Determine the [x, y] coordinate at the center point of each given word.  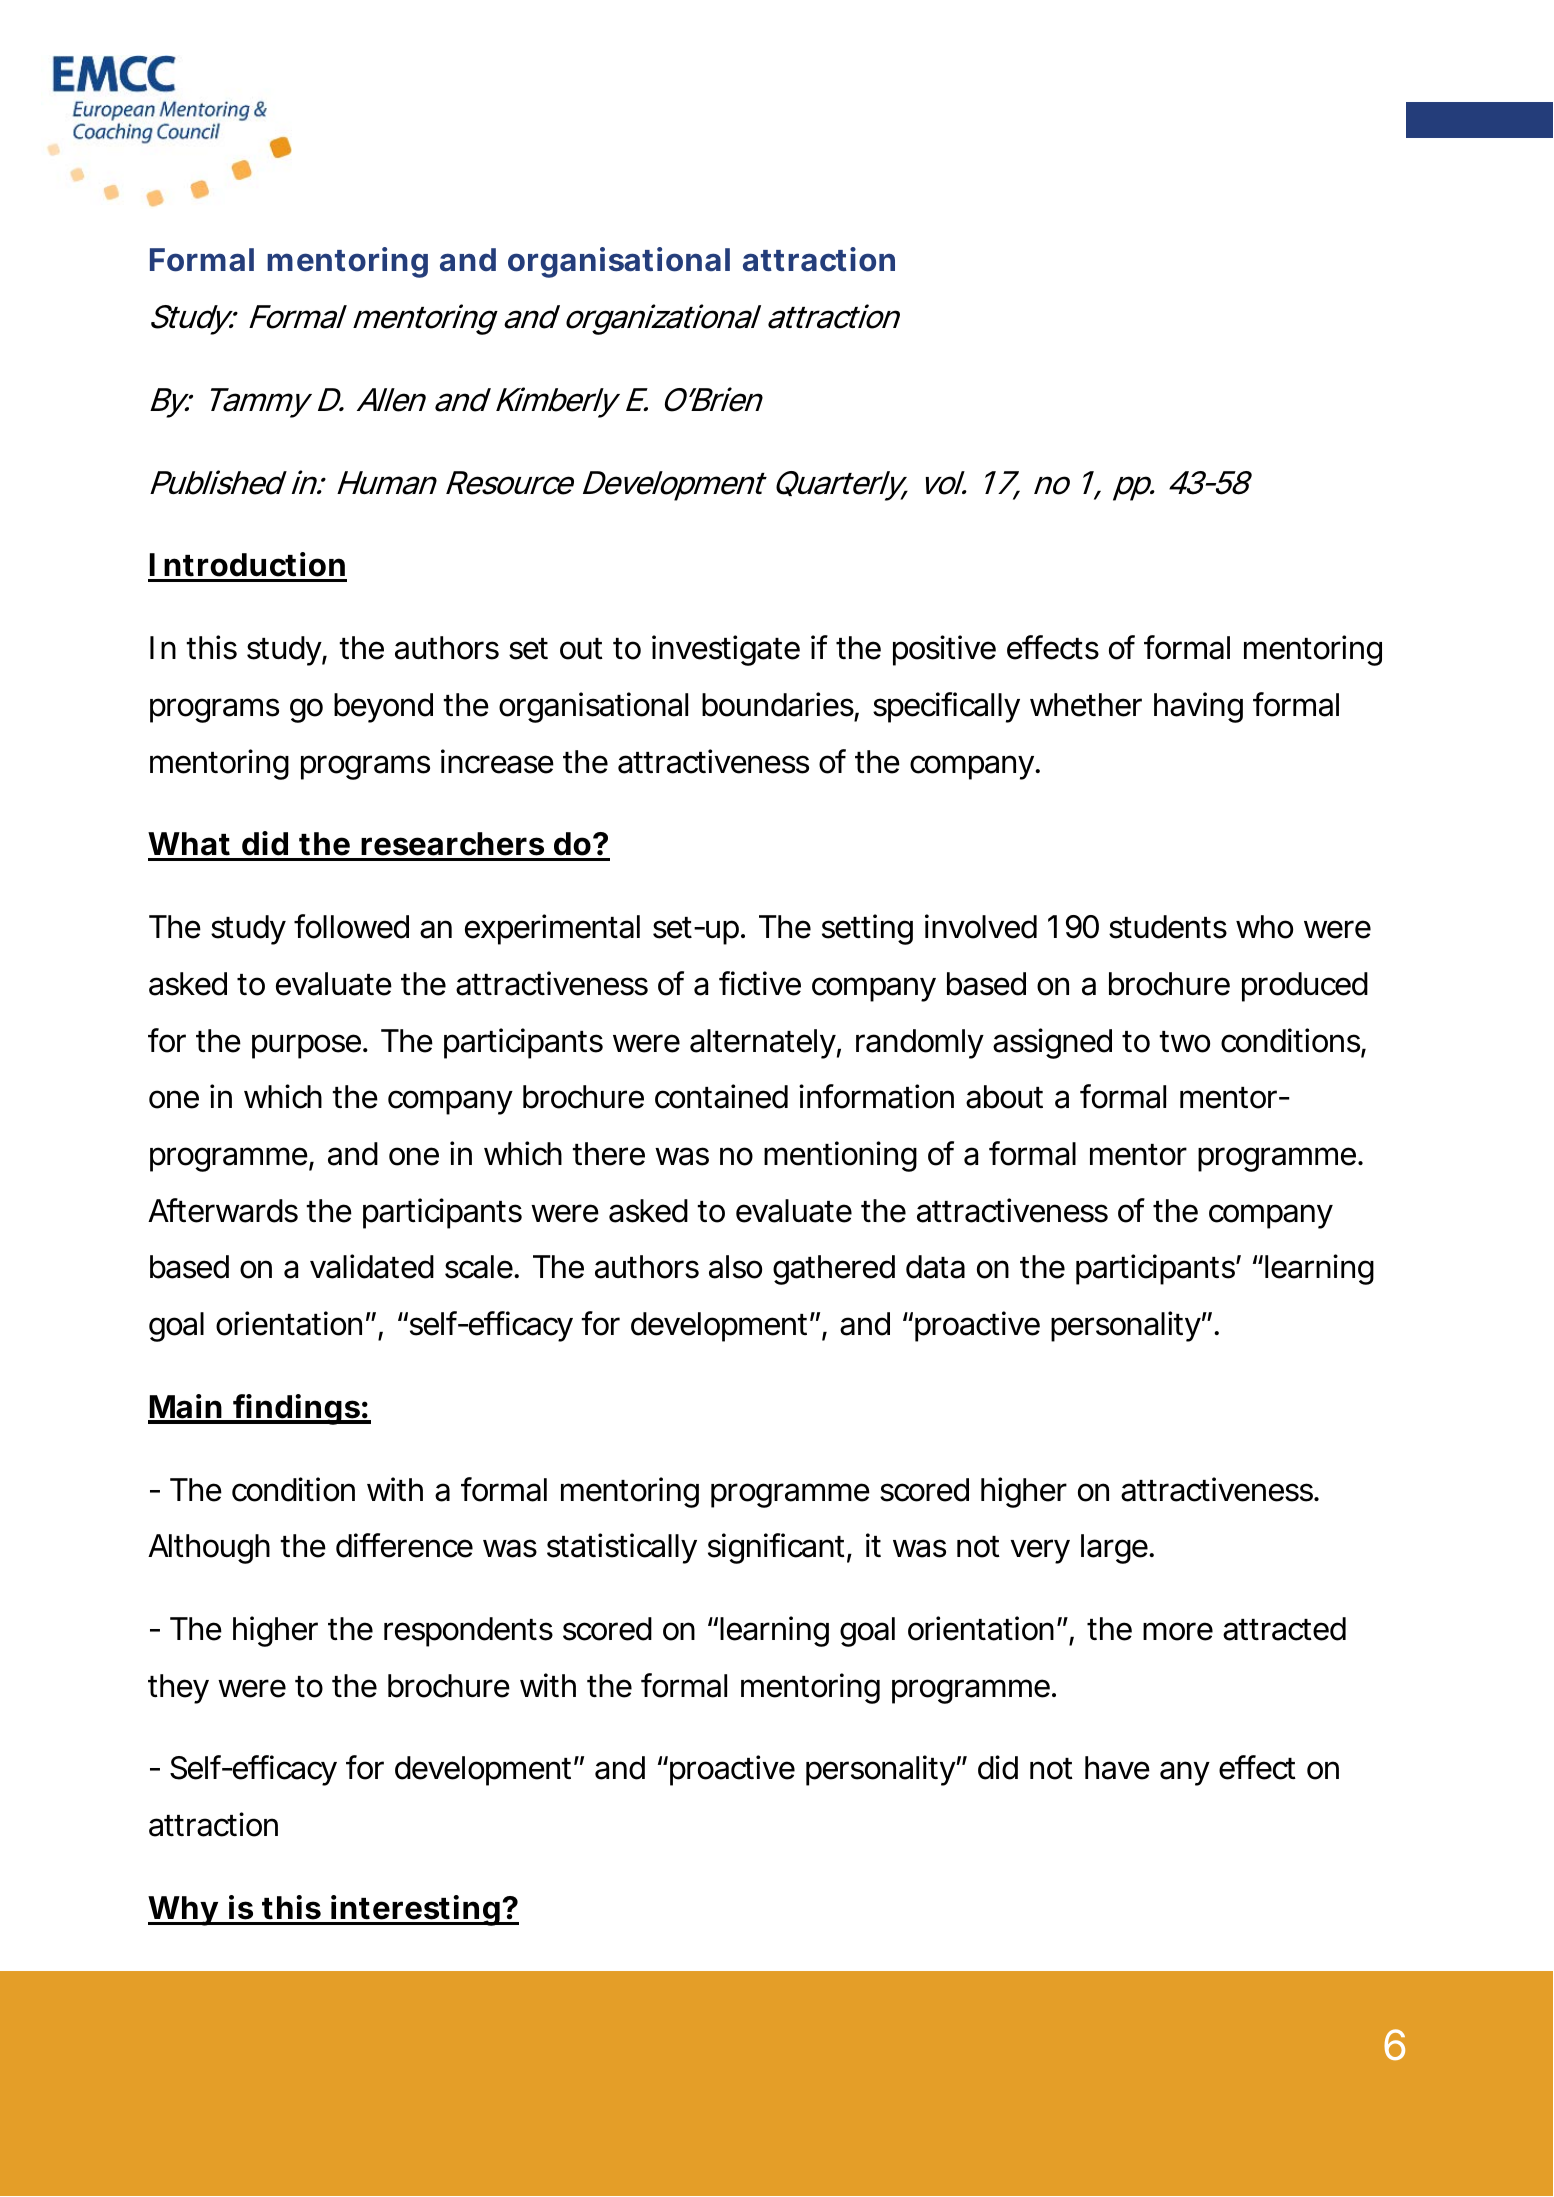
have [1117, 1768]
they [178, 1689]
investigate [726, 650]
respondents [468, 1632]
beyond [383, 708]
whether [1086, 705]
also [735, 1267]
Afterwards [223, 1210]
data [935, 1267]
